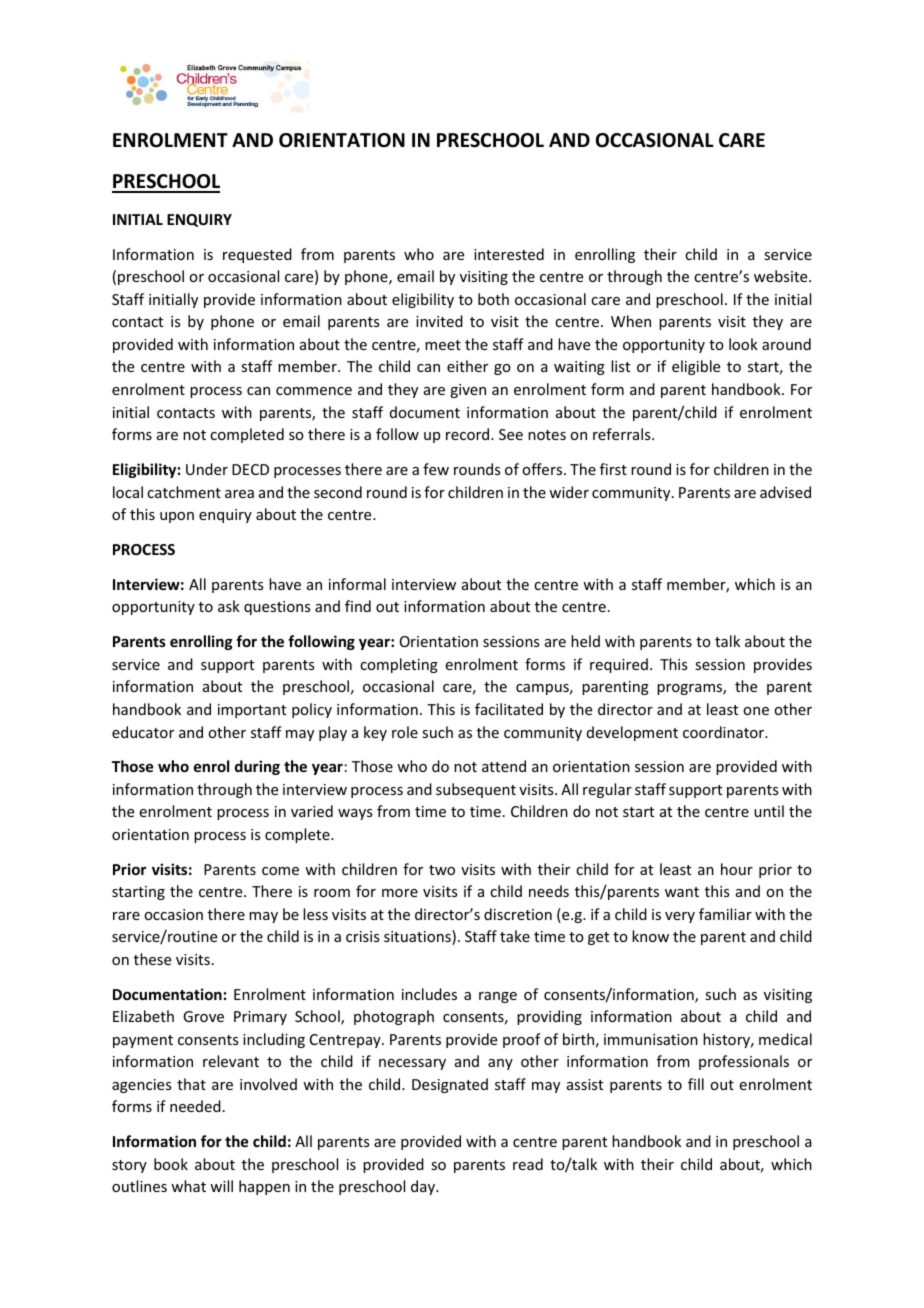 This screenshot has height=1308, width=924. Describe the element at coordinates (221, 1186) in the screenshot. I see `will` at that location.
